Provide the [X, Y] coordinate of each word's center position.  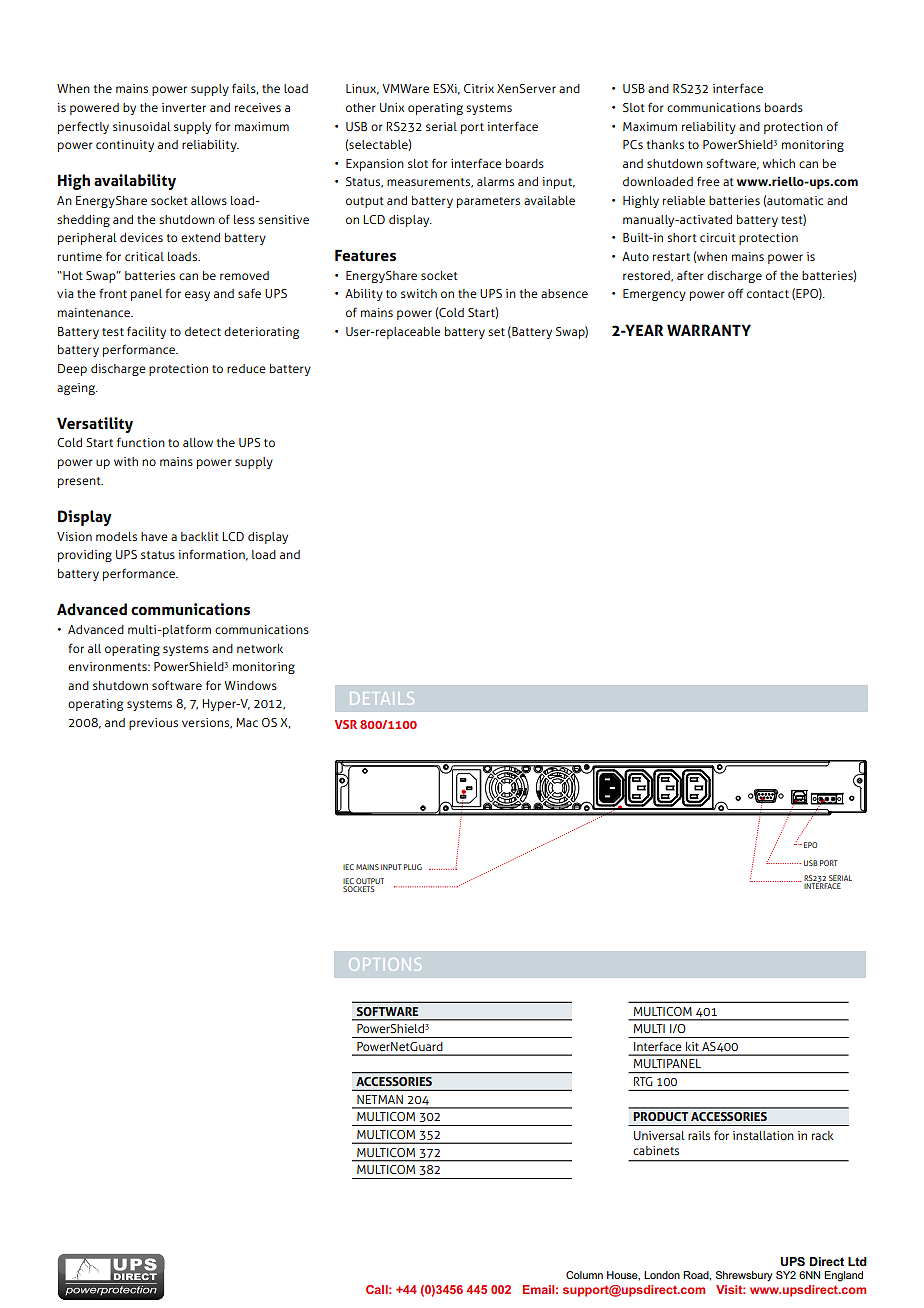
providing [85, 556]
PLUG [413, 867]
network [260, 648]
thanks [665, 144]
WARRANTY [709, 330]
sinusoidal [142, 126]
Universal [659, 1135]
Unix [392, 107]
